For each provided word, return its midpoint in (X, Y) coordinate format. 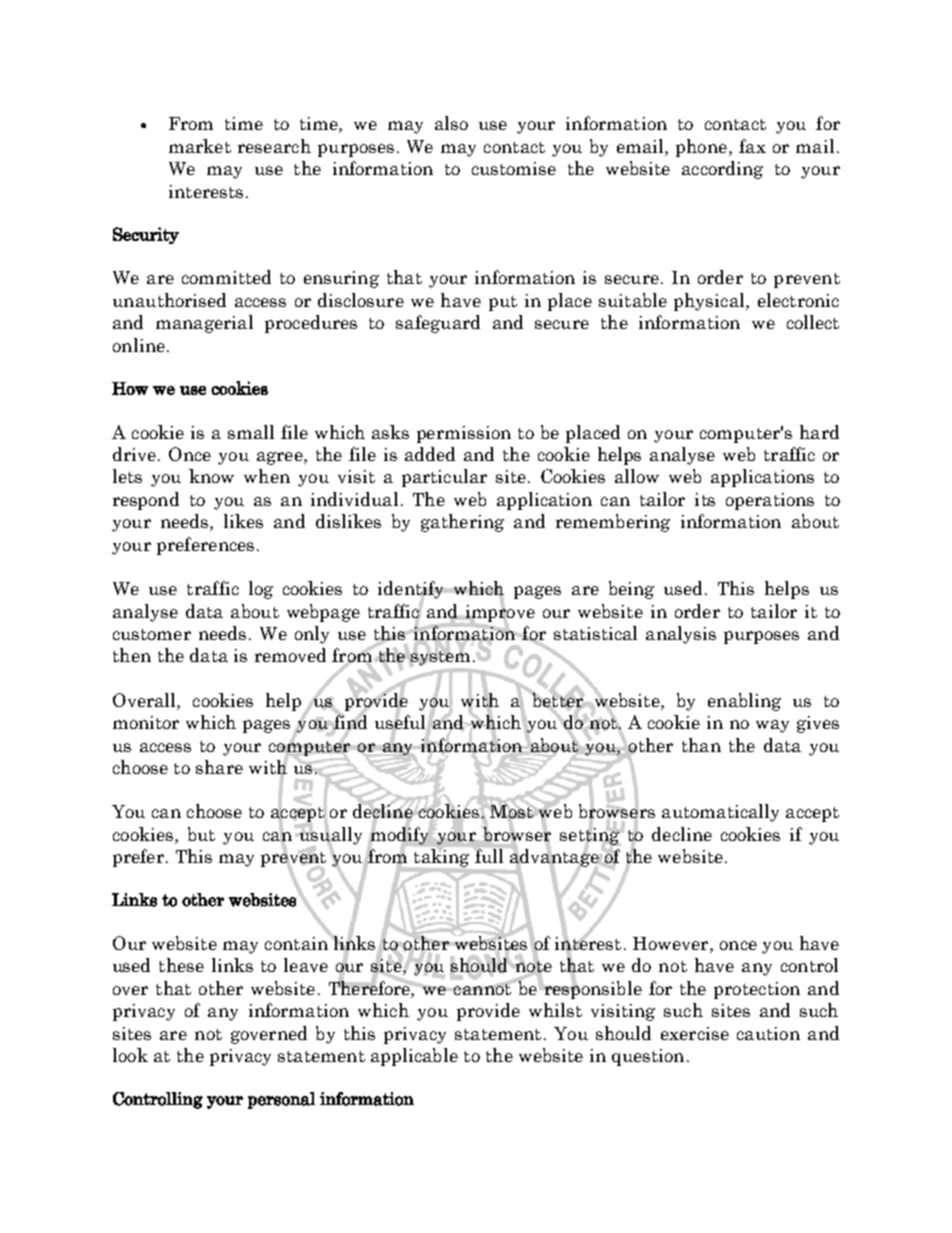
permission (464, 434)
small (251, 432)
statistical (595, 633)
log (261, 590)
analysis (681, 635)
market (200, 146)
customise (514, 168)
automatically (720, 813)
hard (819, 432)
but (201, 834)
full (489, 856)
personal (281, 1100)
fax (752, 146)
